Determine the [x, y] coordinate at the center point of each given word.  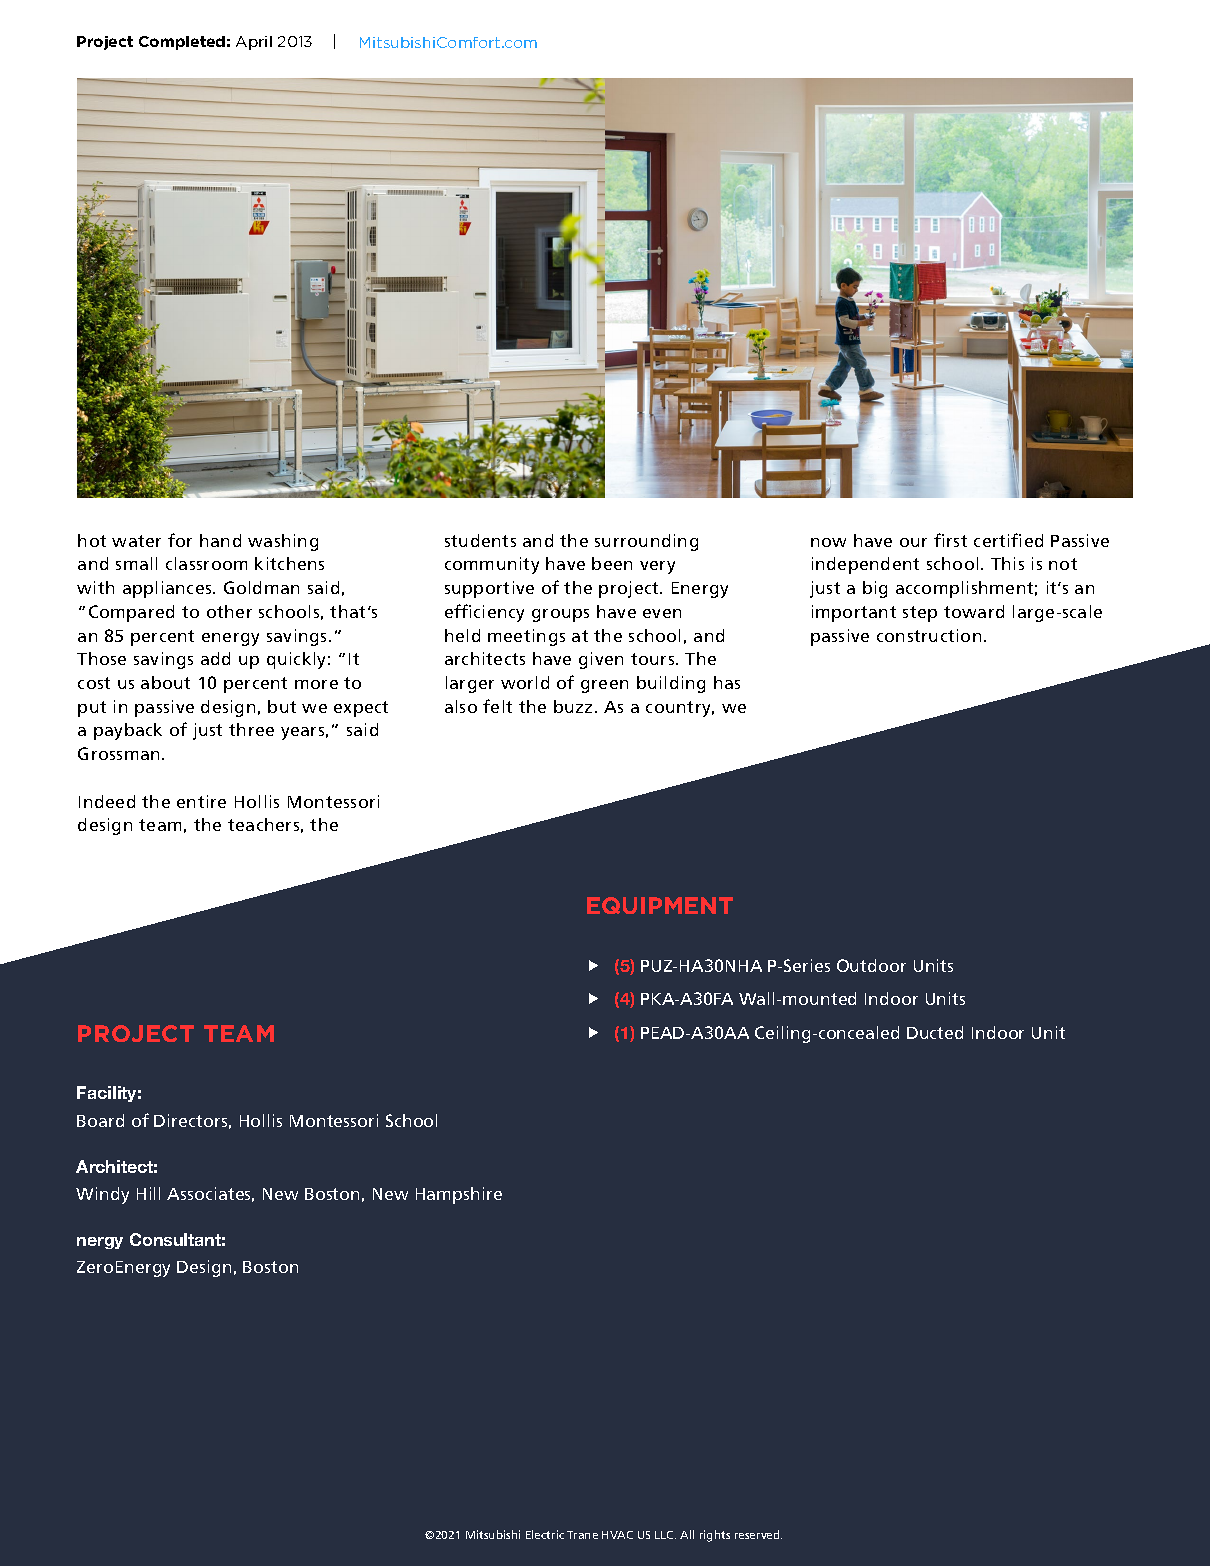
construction [929, 635]
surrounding [646, 542]
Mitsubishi [493, 1534]
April [254, 43]
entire [201, 801]
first [950, 540]
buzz [573, 706]
